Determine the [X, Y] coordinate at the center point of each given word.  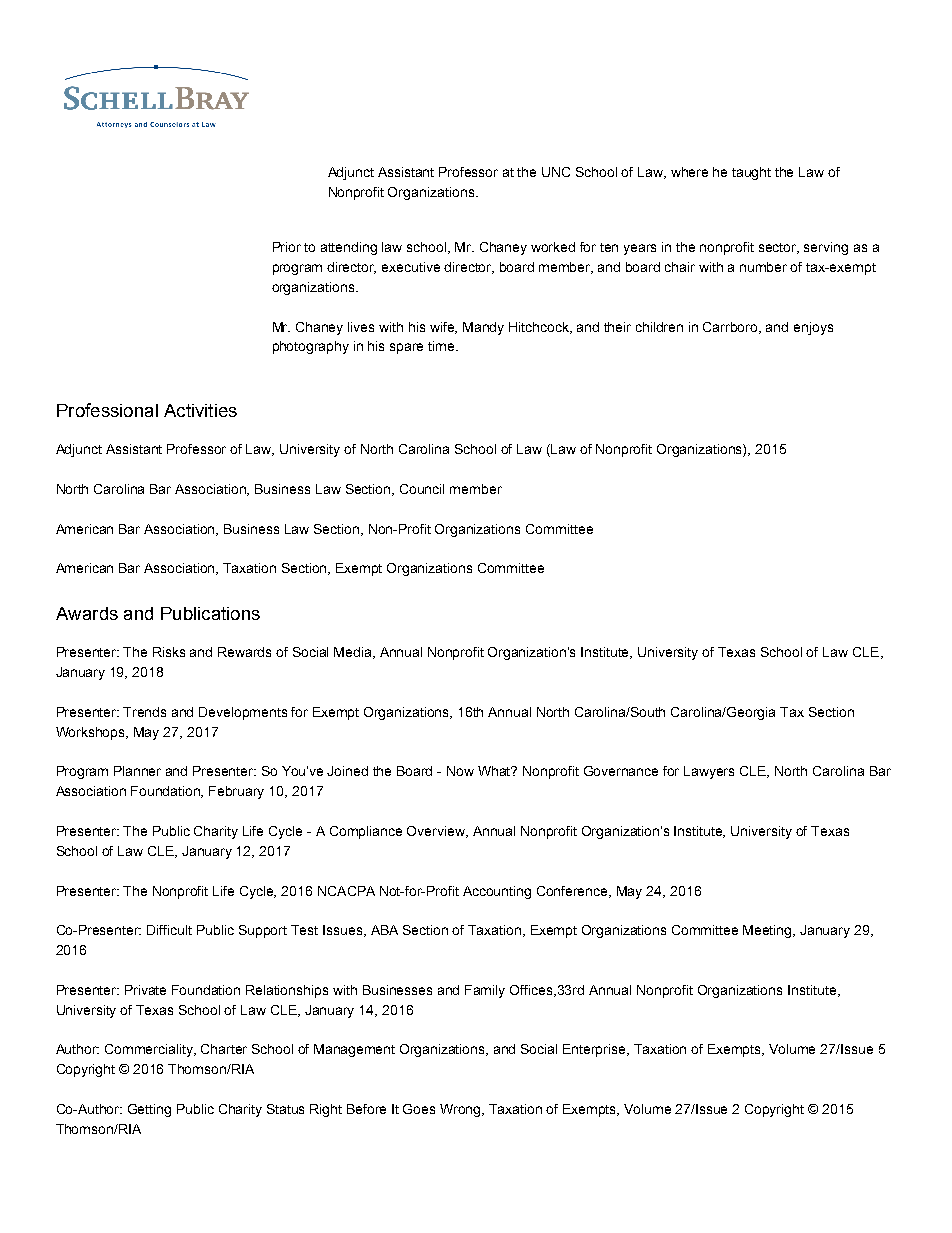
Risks [169, 652]
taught [751, 173]
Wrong [462, 1110]
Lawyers [709, 772]
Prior [287, 247]
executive [411, 267]
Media [354, 653]
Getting [149, 1110]
